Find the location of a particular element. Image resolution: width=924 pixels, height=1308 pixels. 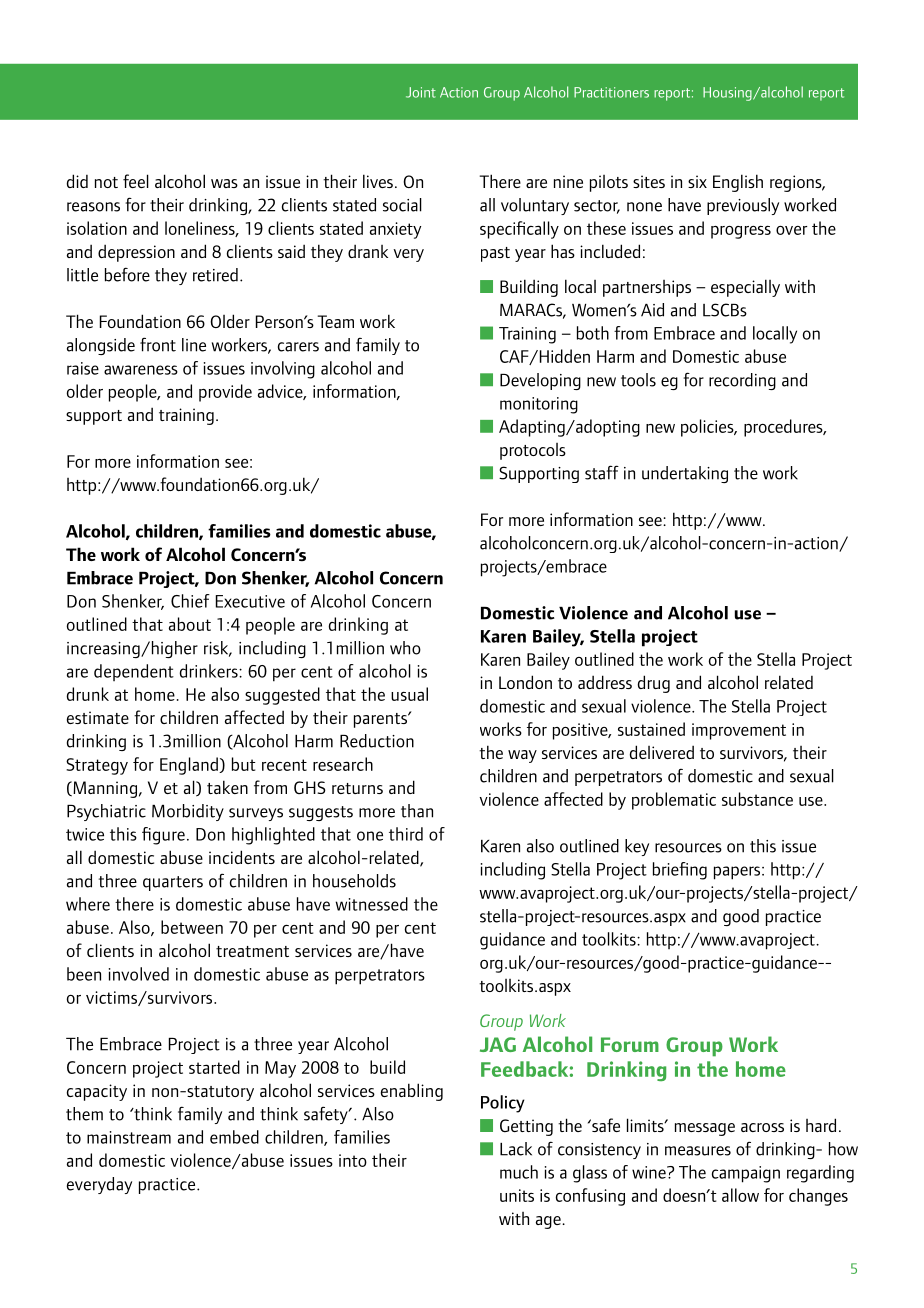

Joint is located at coordinates (421, 92).
